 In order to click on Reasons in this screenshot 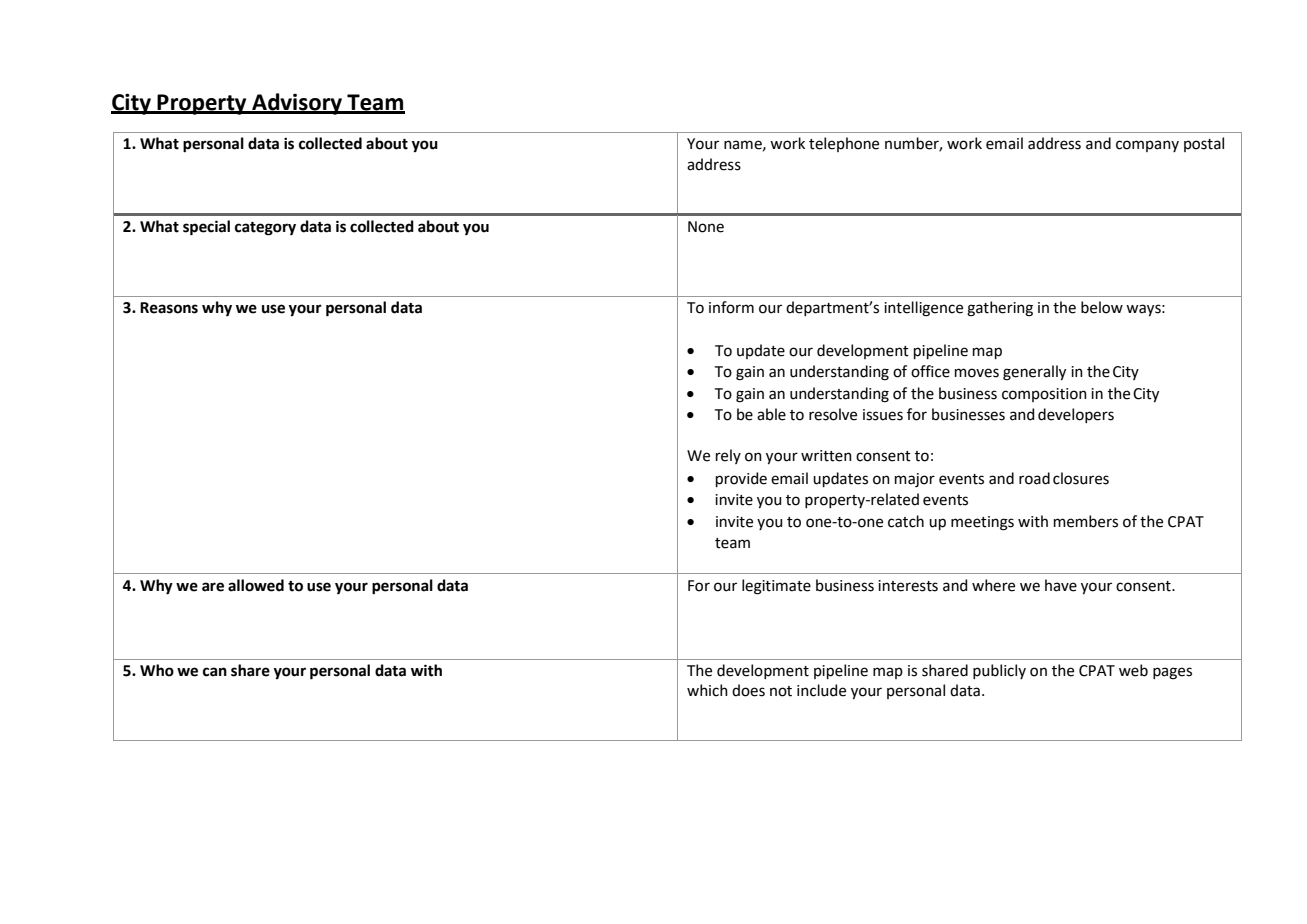, I will do `click(169, 308)`.
